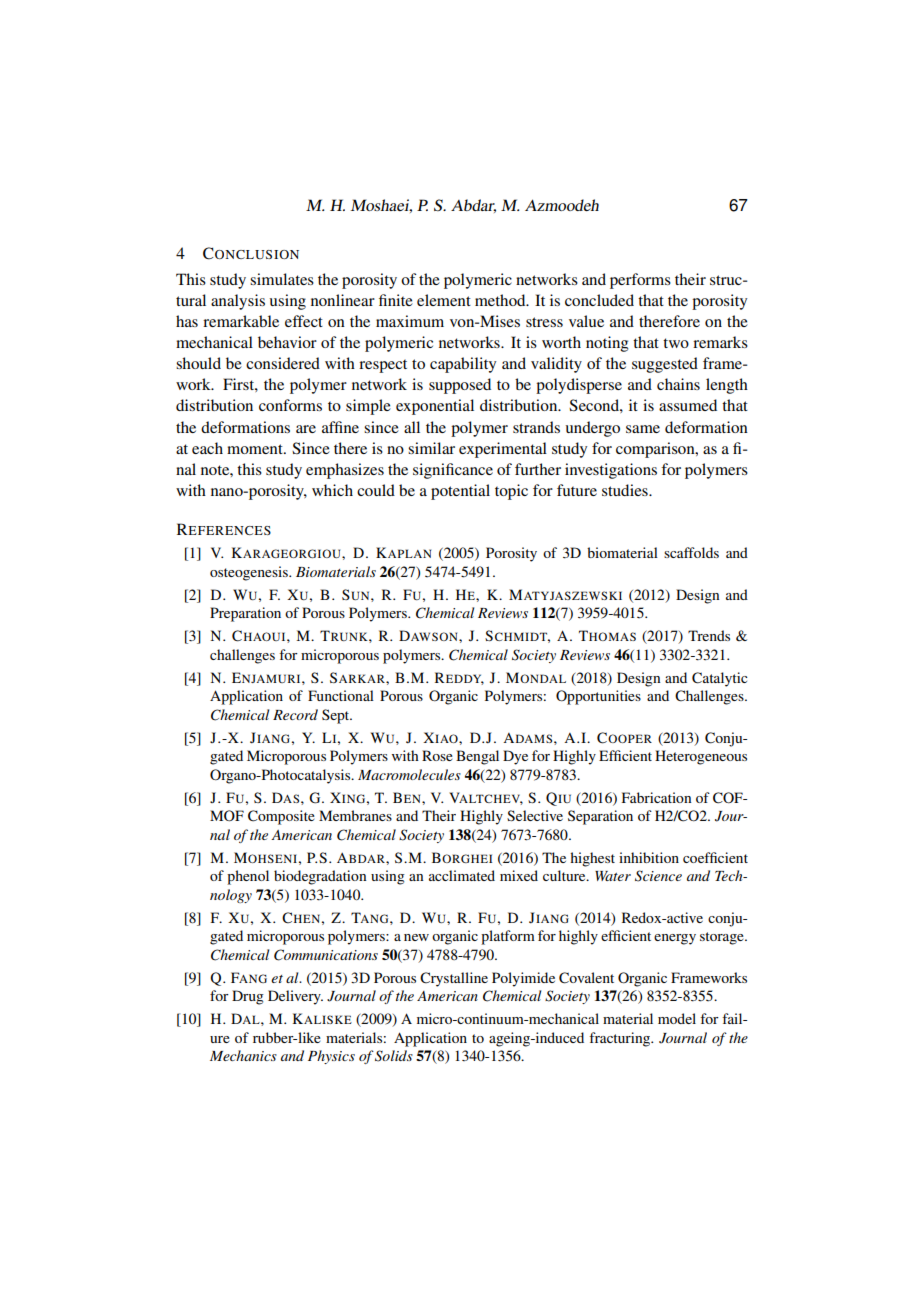 The width and height of the screenshot is (924, 1308). What do you see at coordinates (444, 300) in the screenshot?
I see `element` at bounding box center [444, 300].
